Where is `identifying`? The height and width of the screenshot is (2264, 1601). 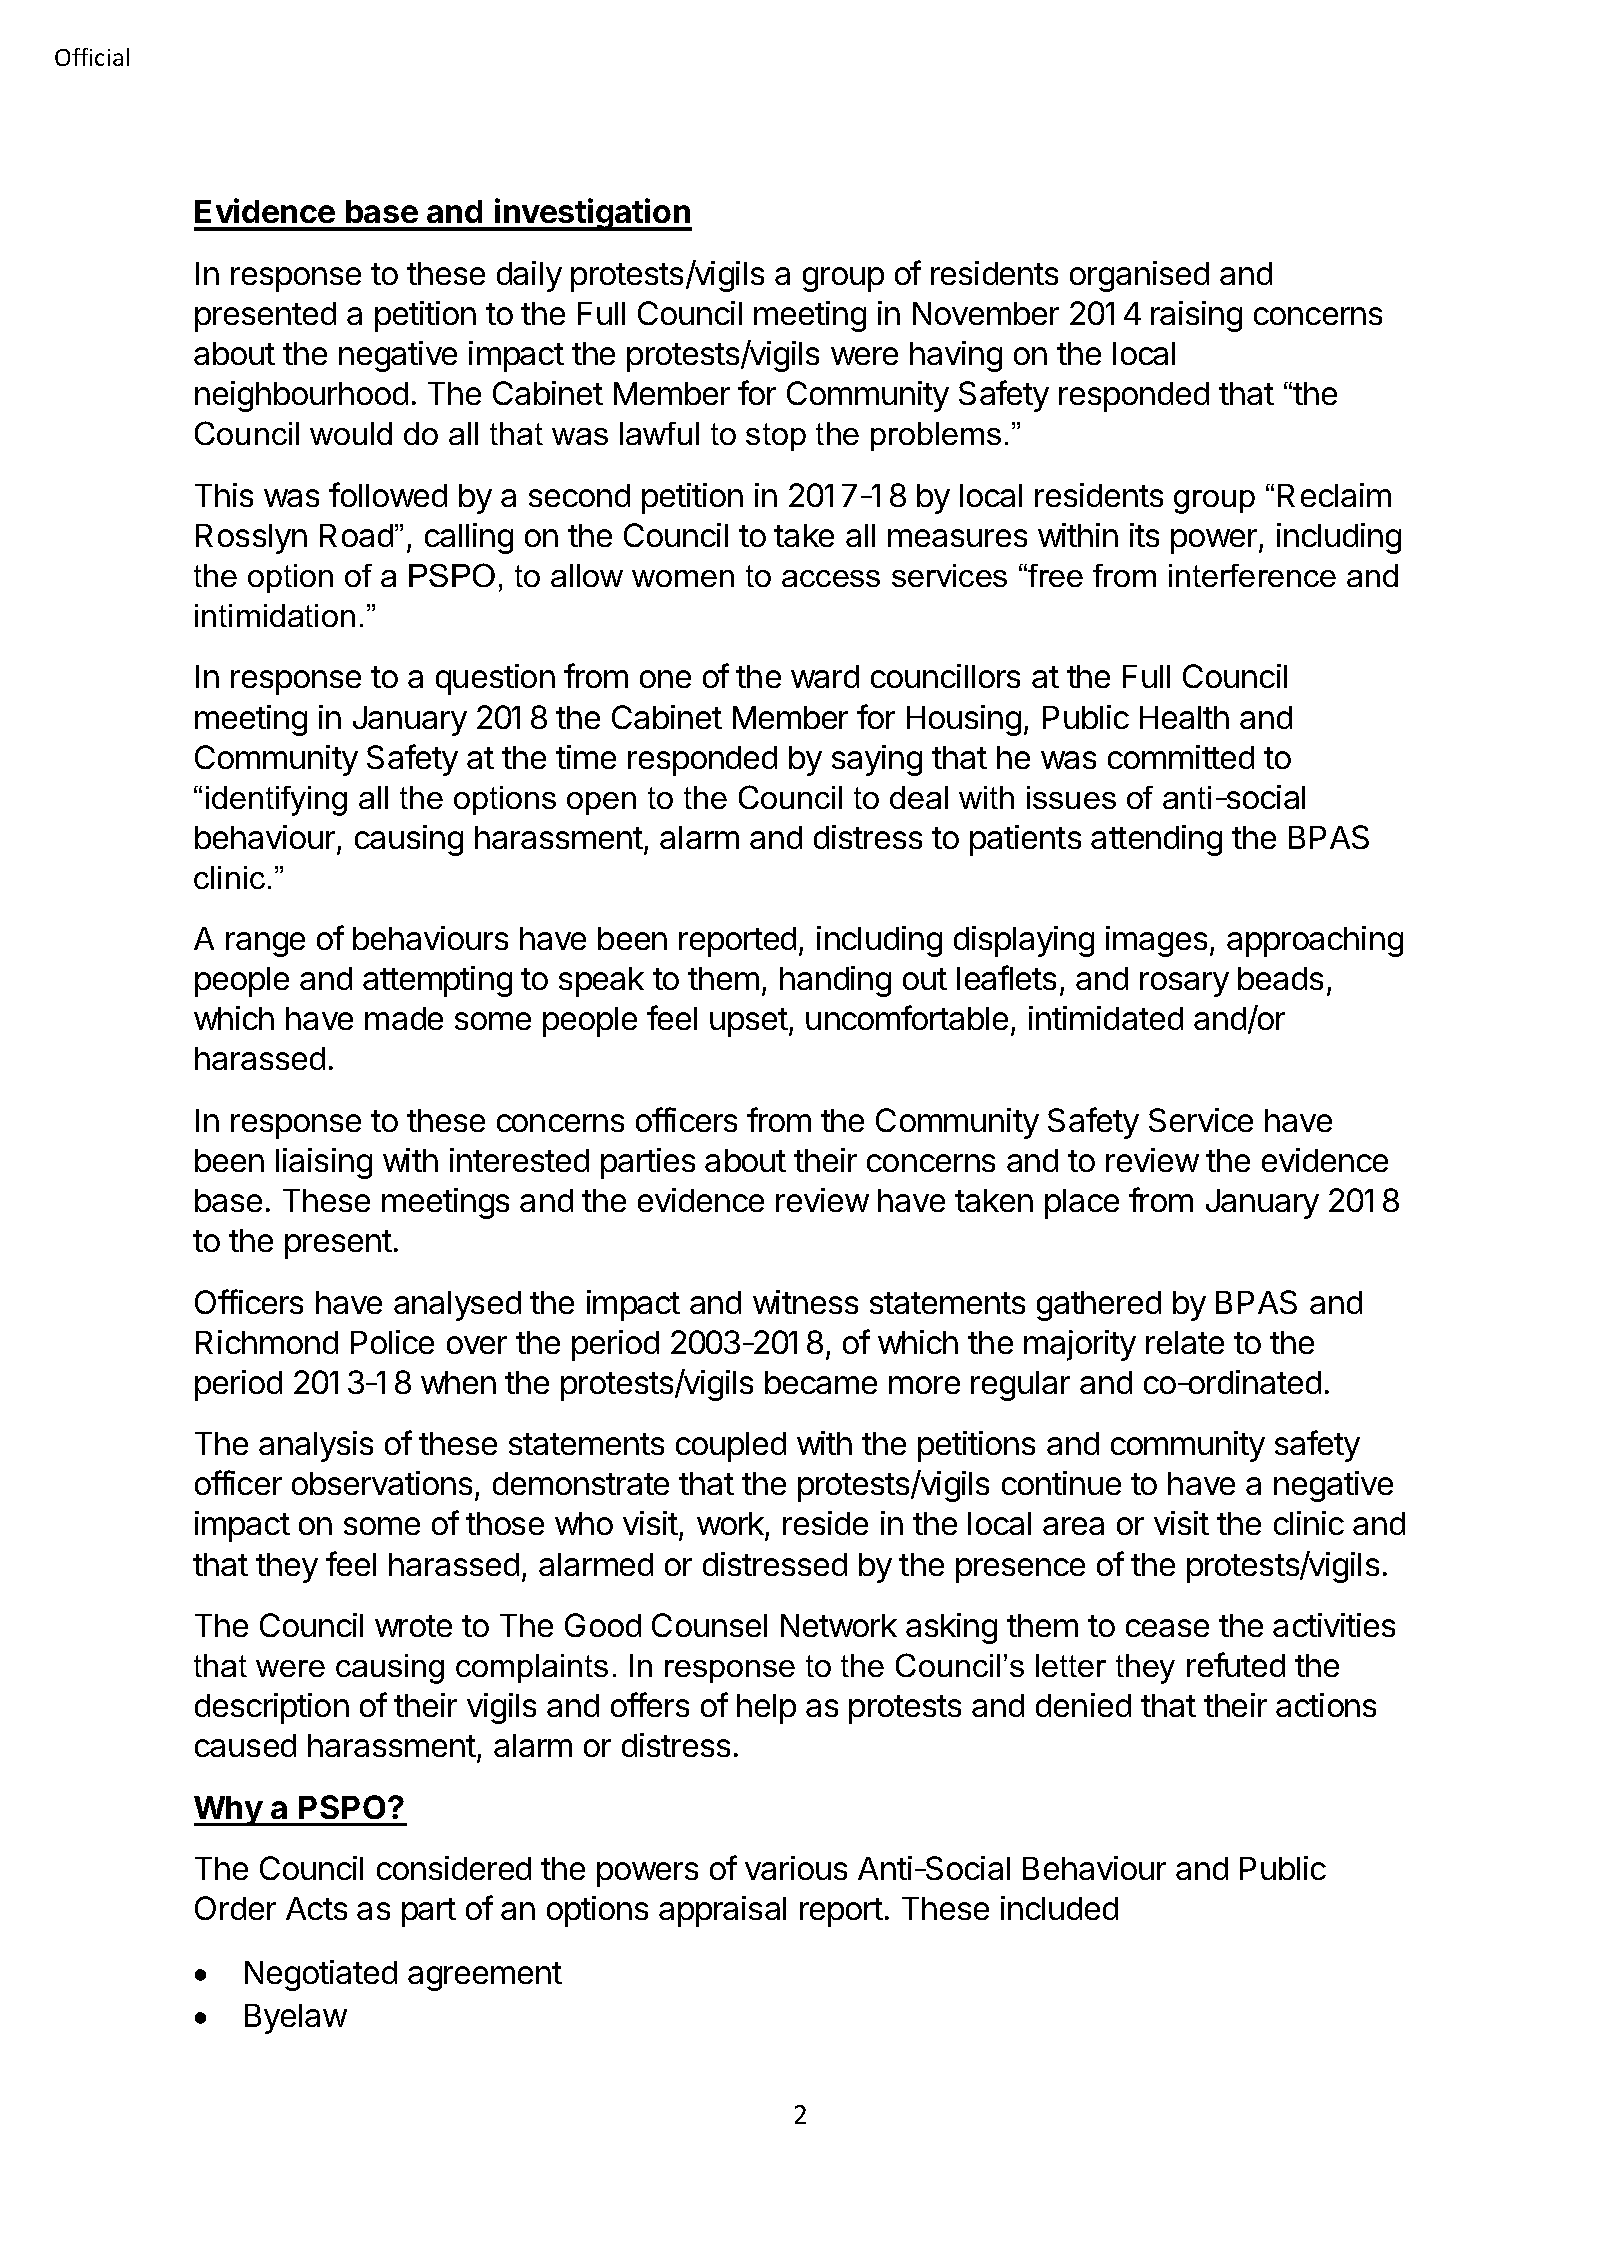 identifying is located at coordinates (276, 801).
